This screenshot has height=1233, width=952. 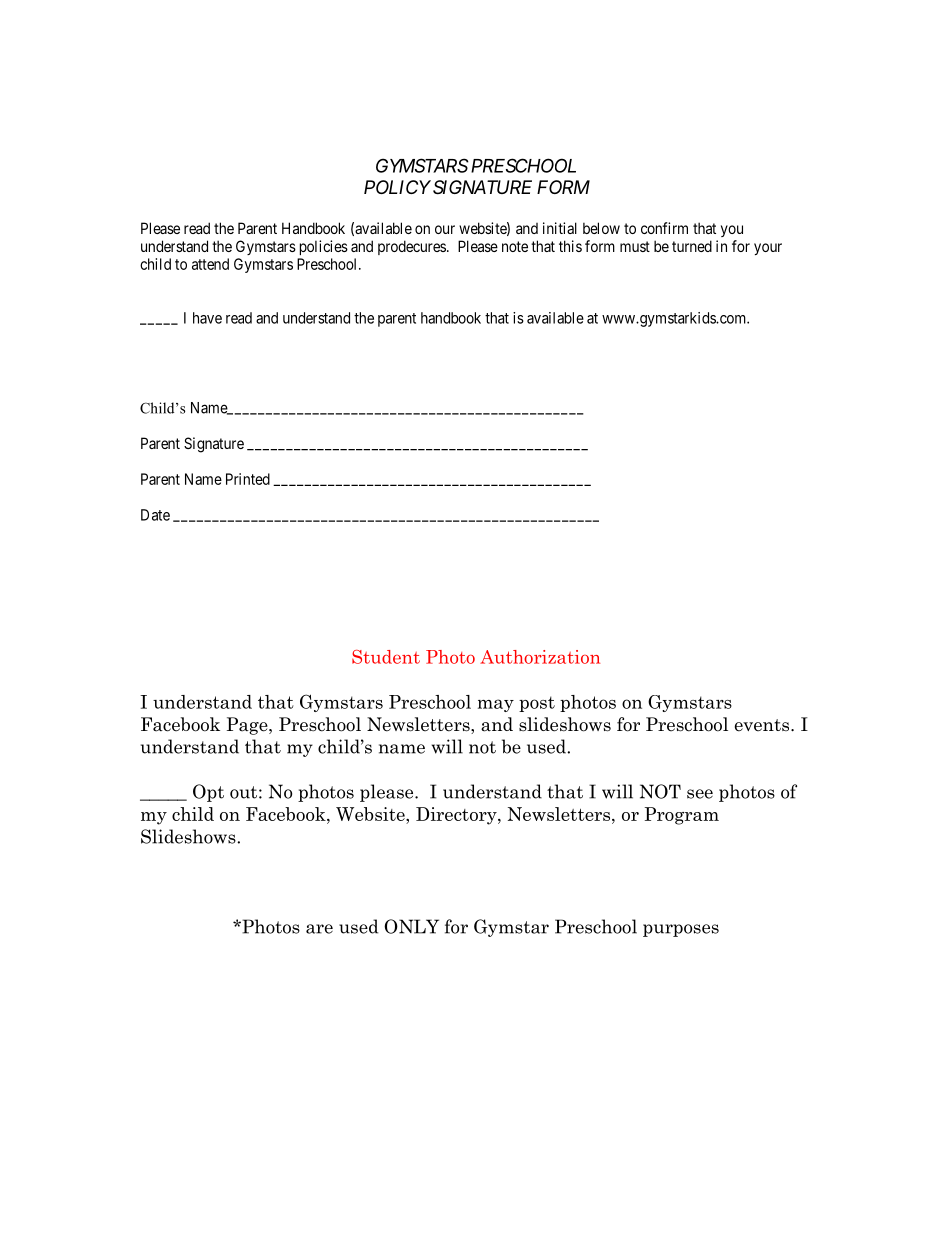 I want to click on note, so click(x=515, y=246).
